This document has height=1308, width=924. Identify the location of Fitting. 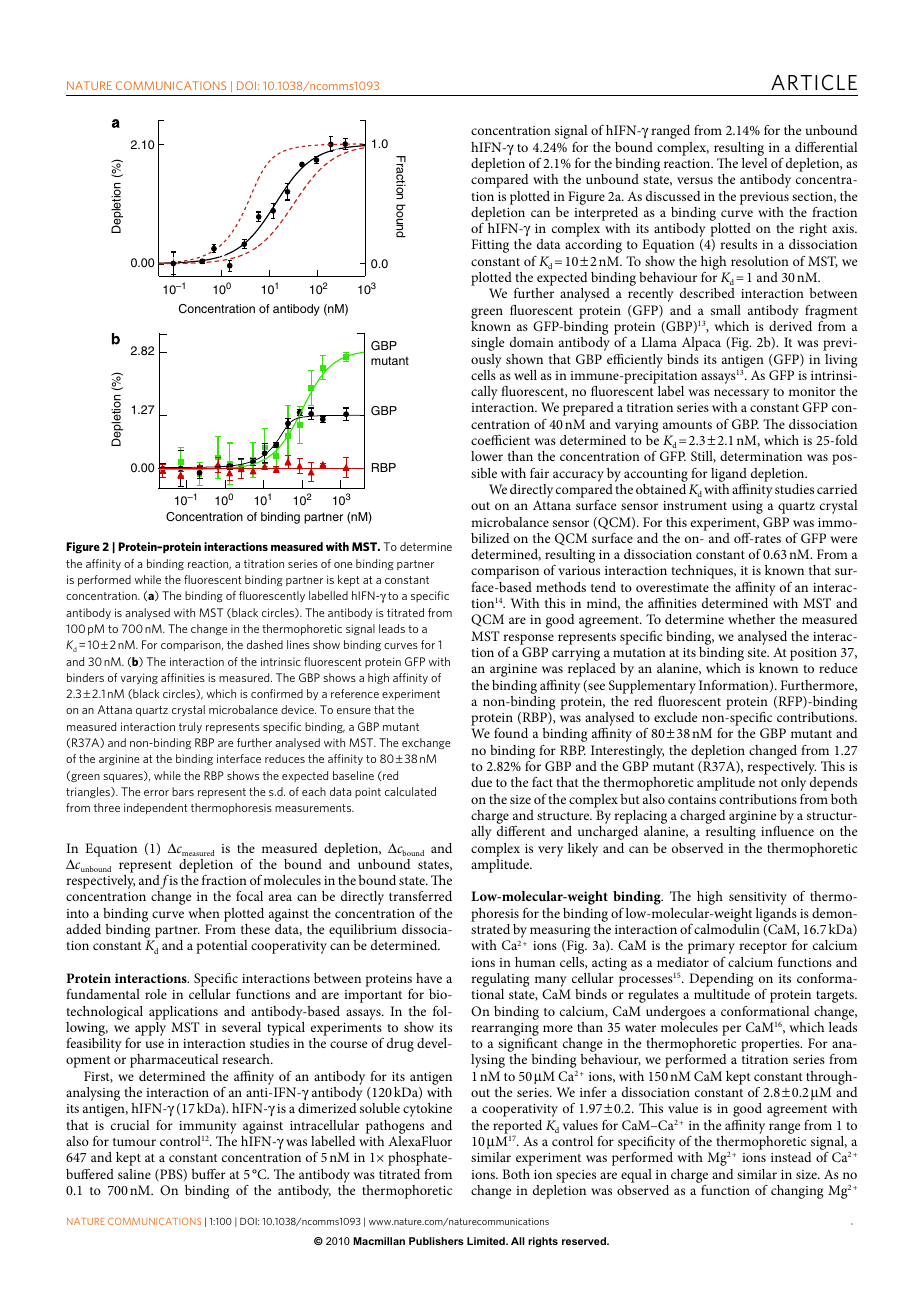
(490, 246).
